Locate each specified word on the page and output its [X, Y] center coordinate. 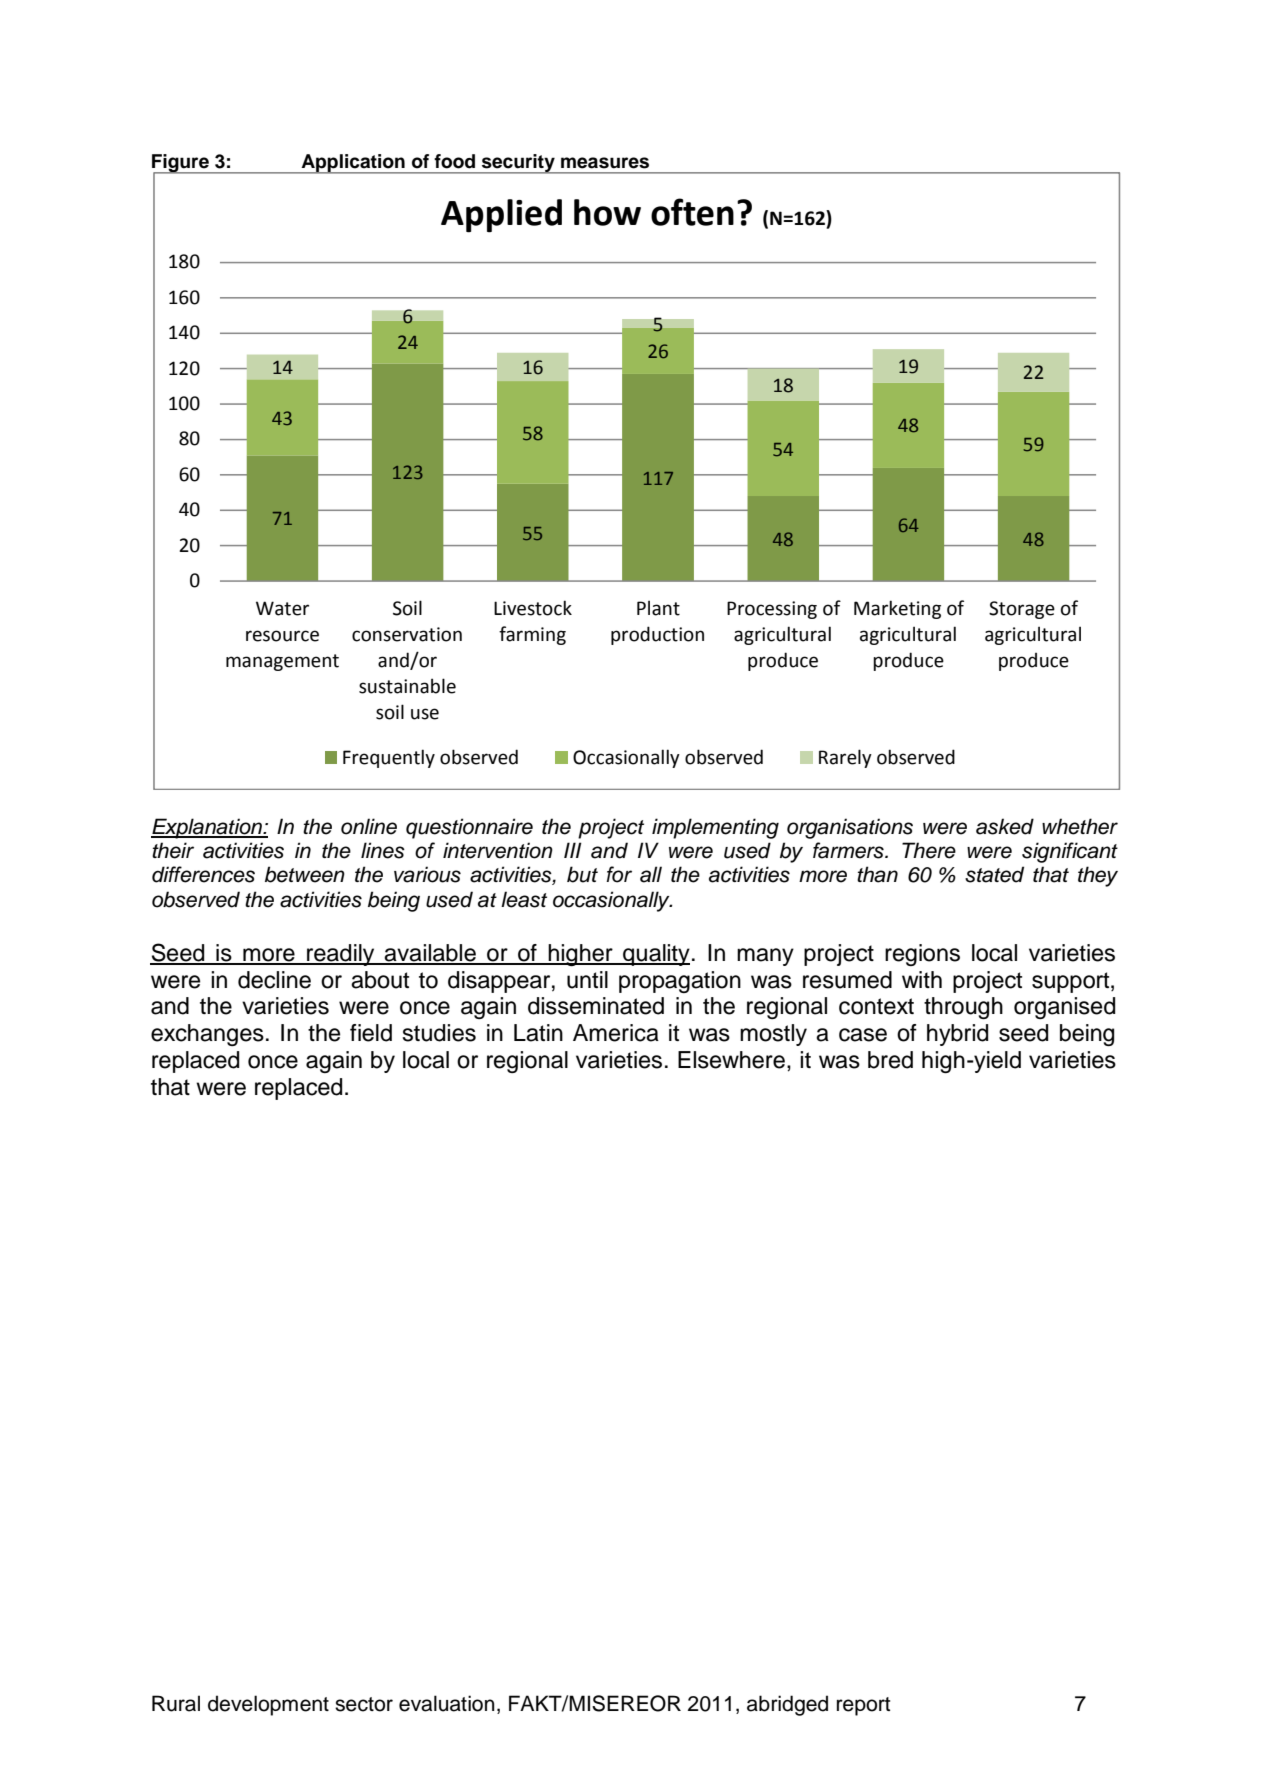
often [692, 212]
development [268, 1705]
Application [353, 164]
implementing [715, 828]
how [607, 212]
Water [282, 608]
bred [890, 1060]
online [369, 826]
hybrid [957, 1035]
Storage [1022, 610]
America [616, 1033]
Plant [658, 608]
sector [364, 1704]
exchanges [207, 1035]
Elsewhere [731, 1060]
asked [1005, 826]
